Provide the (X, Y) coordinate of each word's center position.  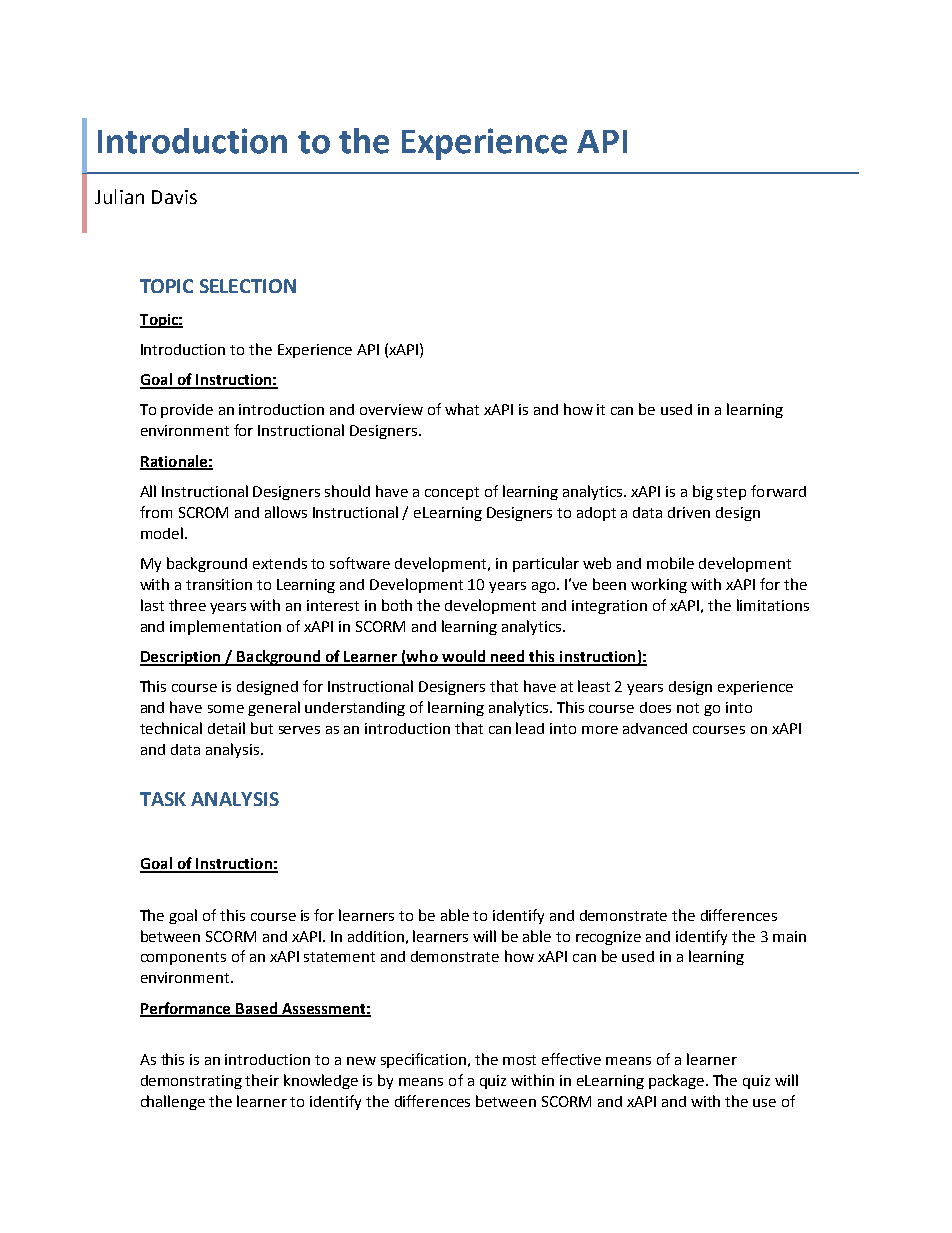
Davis (174, 197)
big (703, 492)
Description (181, 658)
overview (391, 409)
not (688, 708)
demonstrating (191, 1082)
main (789, 936)
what (462, 409)
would (464, 657)
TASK (163, 799)
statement (339, 957)
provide (187, 411)
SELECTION (248, 286)
